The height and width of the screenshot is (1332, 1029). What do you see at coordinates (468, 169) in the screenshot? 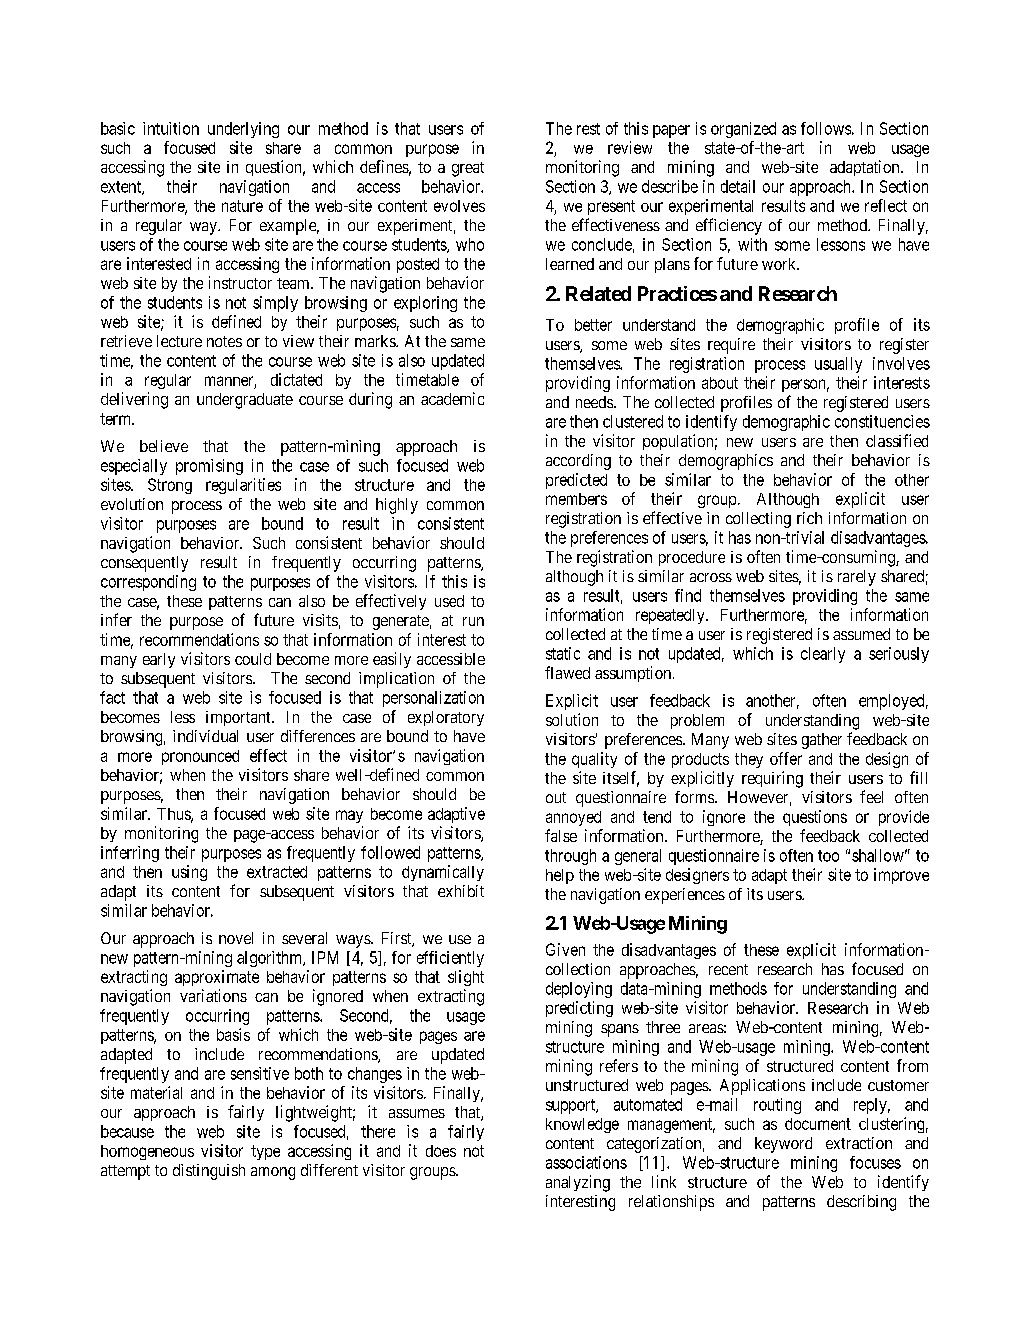
I see `great` at bounding box center [468, 169].
